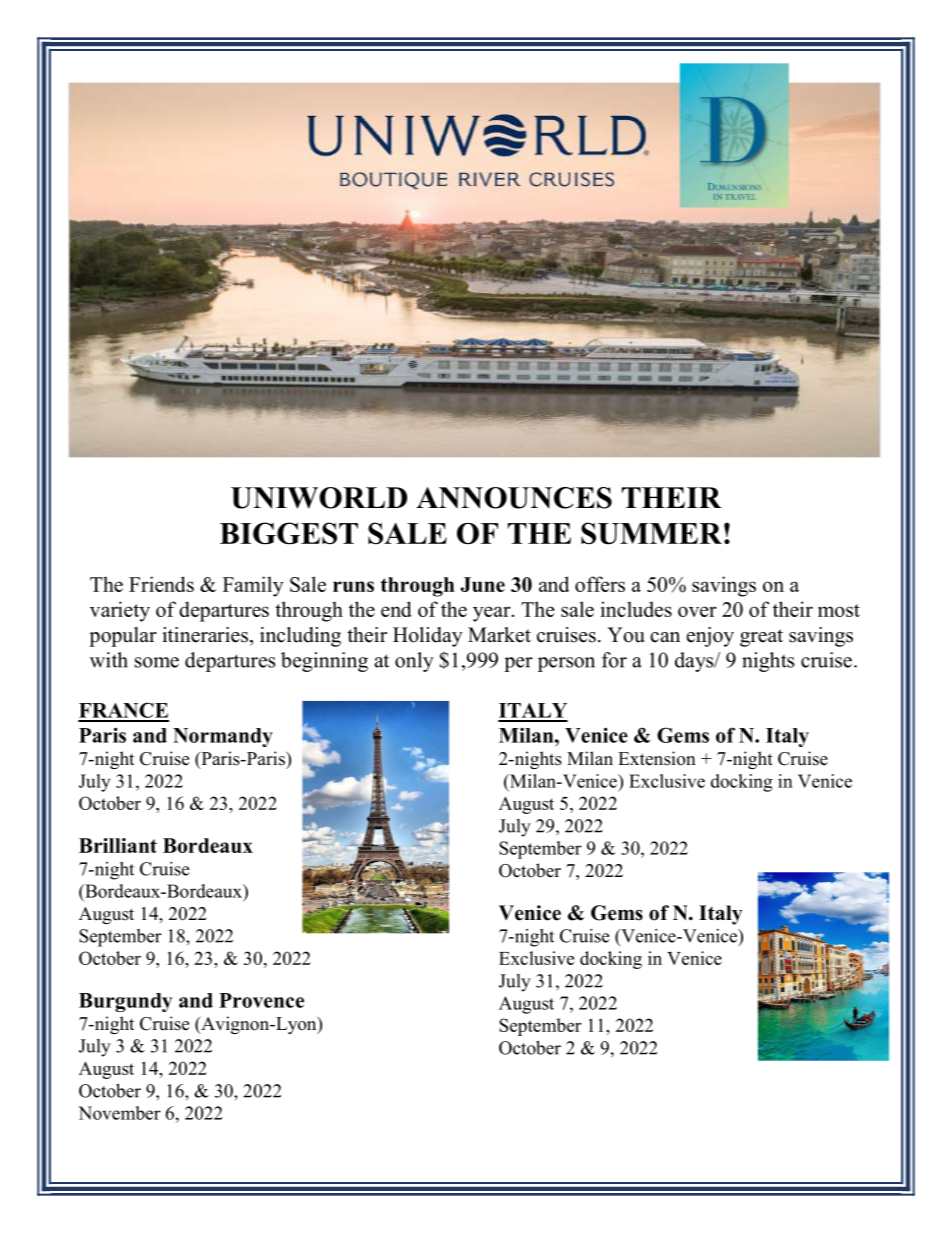  What do you see at coordinates (118, 845) in the page?
I see `Brilliant` at bounding box center [118, 845].
